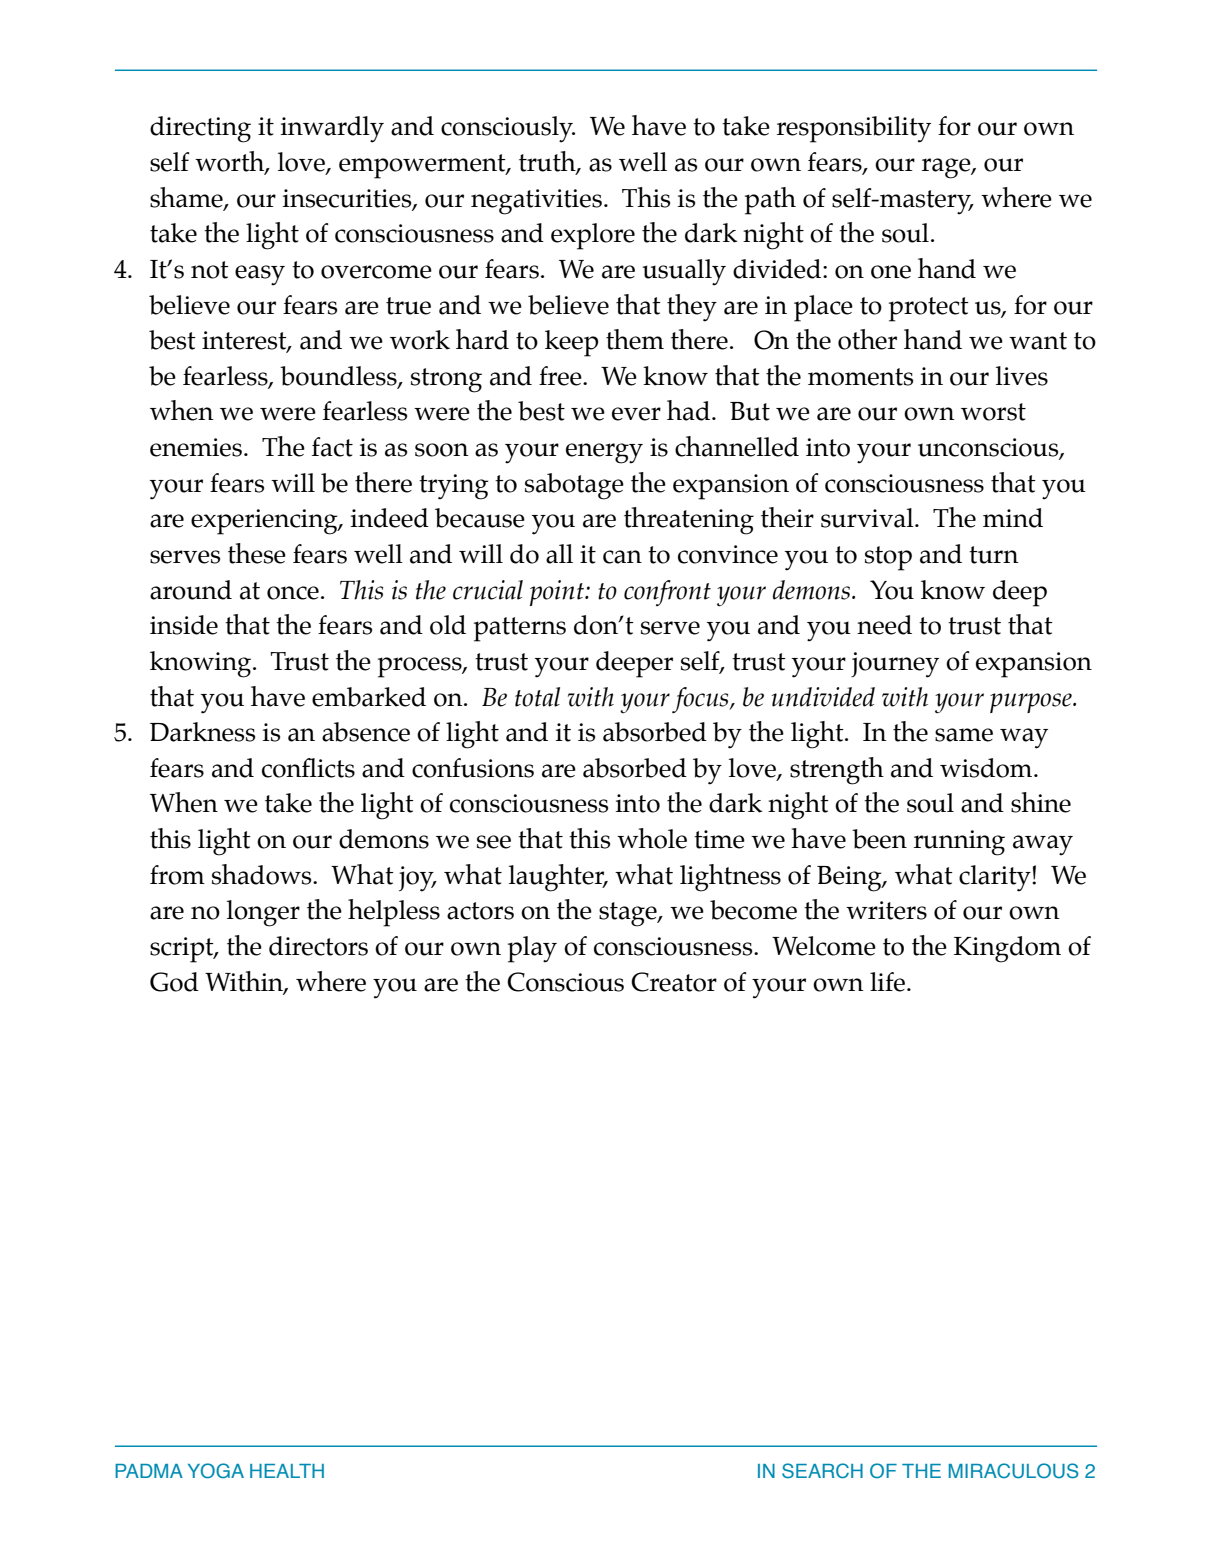  I want to click on responsibility, so click(854, 129).
